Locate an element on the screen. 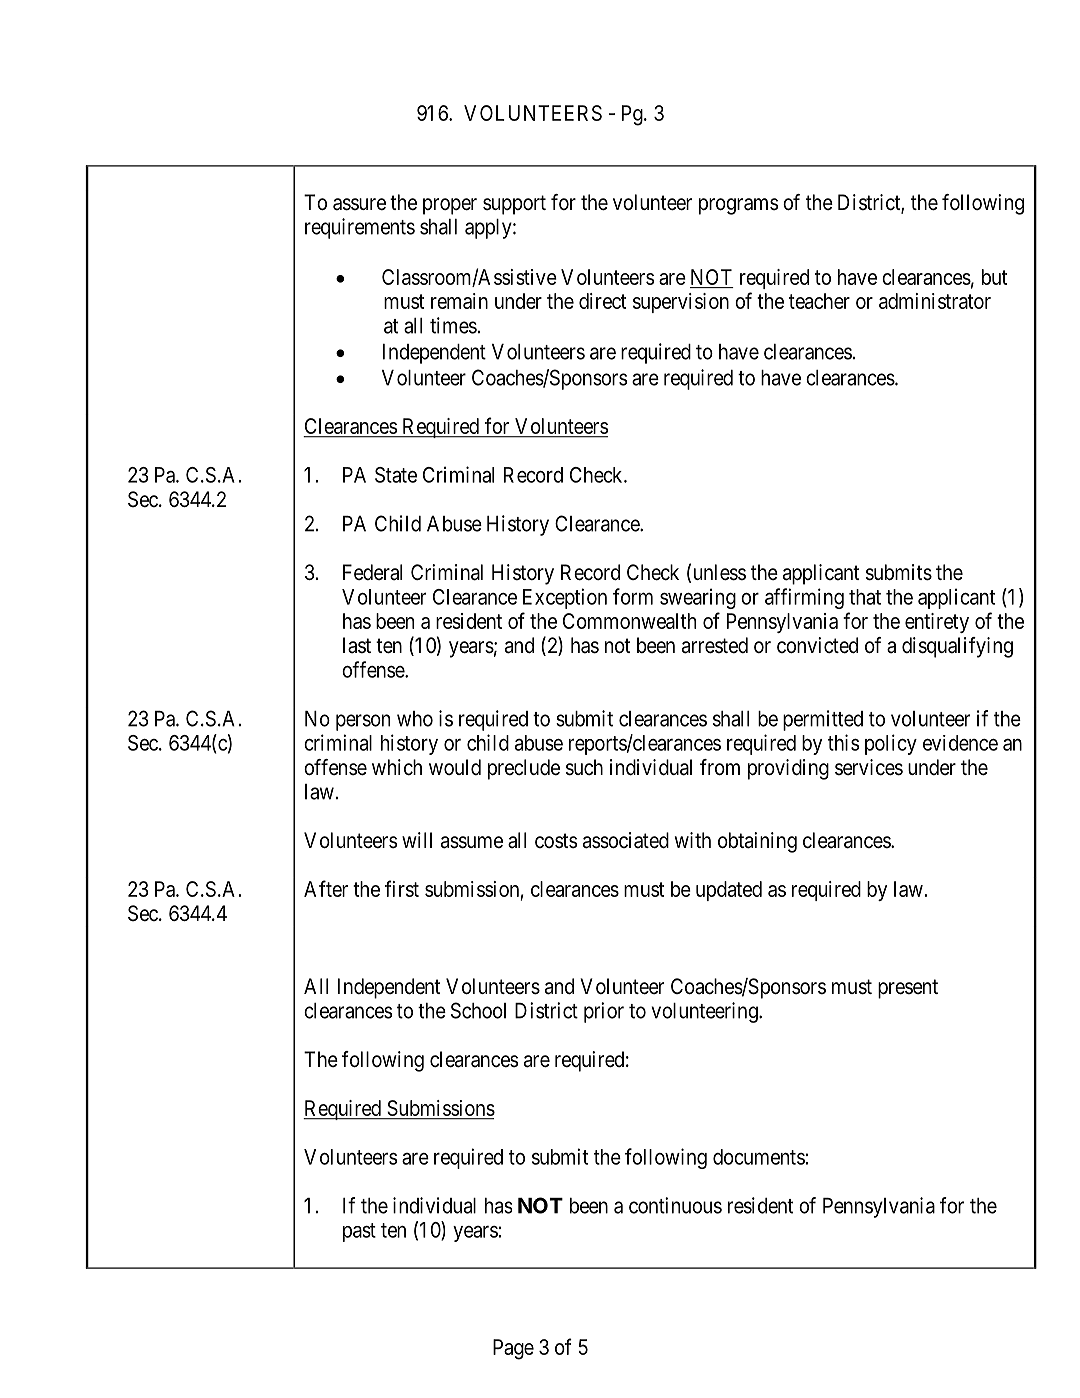 The image size is (1080, 1398). requirements is located at coordinates (360, 228).
